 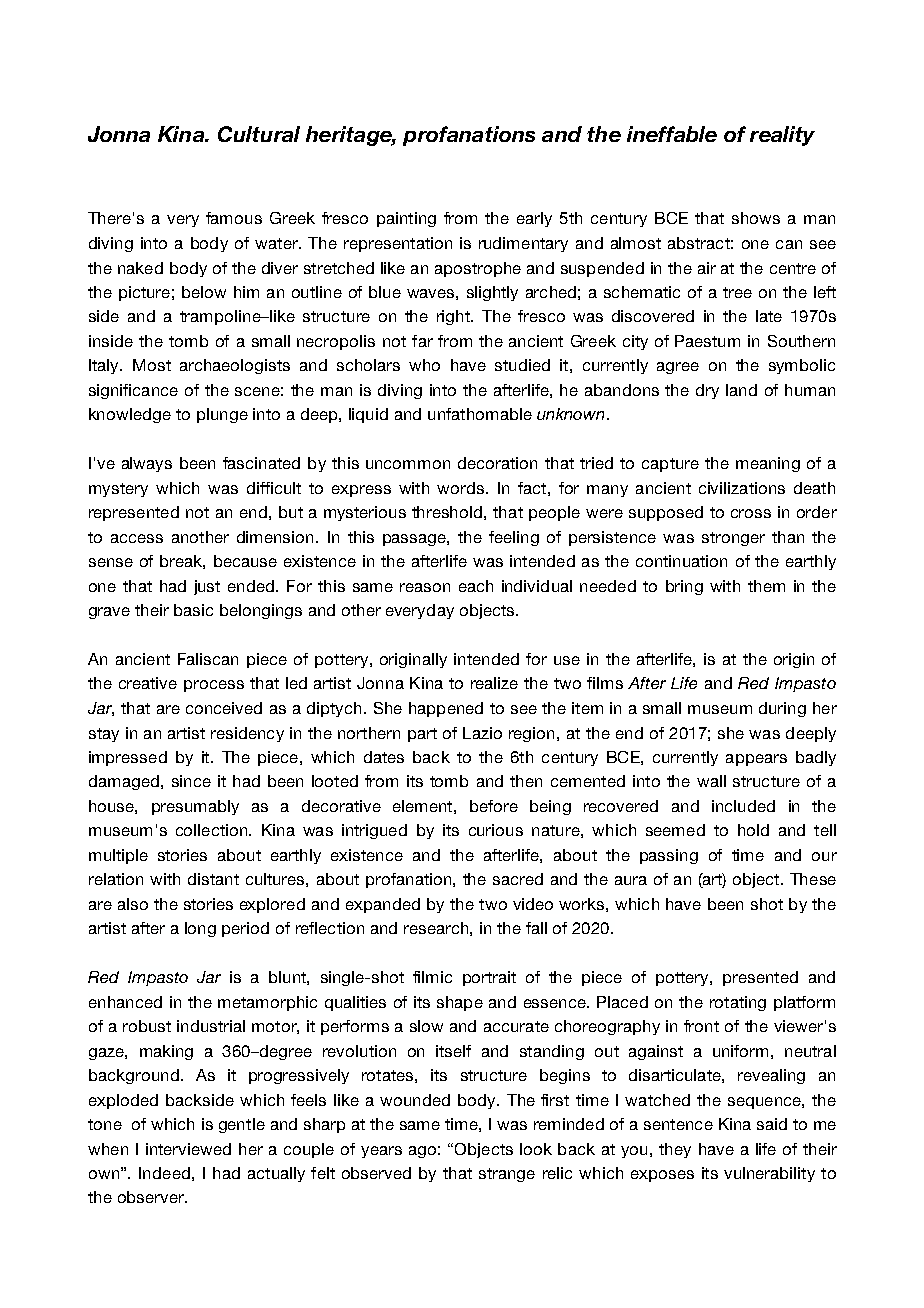 What do you see at coordinates (188, 1149) in the page?
I see `interviewed` at bounding box center [188, 1149].
